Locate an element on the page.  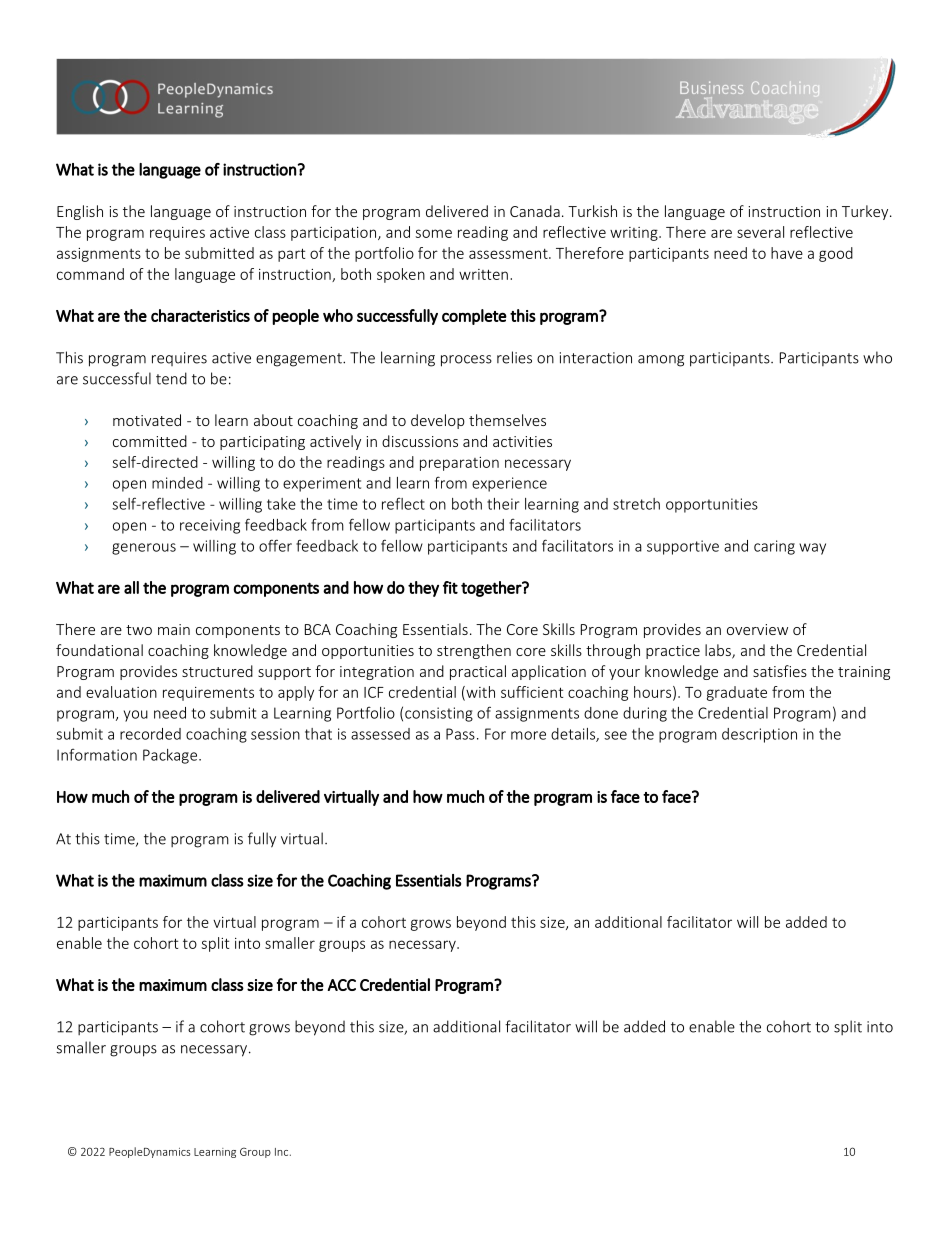
description is located at coordinates (759, 735).
